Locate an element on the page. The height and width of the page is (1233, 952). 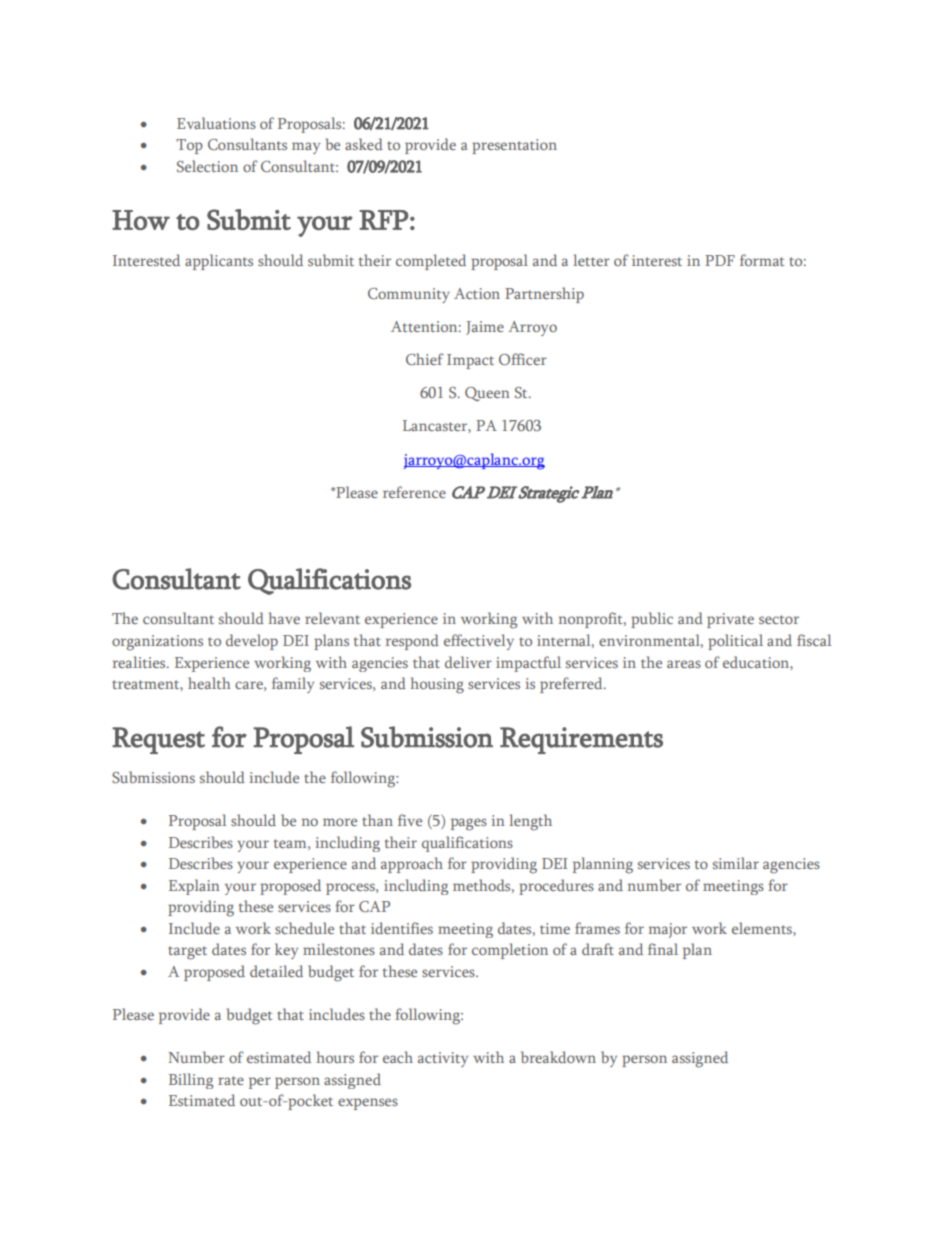
PDF is located at coordinates (720, 260).
